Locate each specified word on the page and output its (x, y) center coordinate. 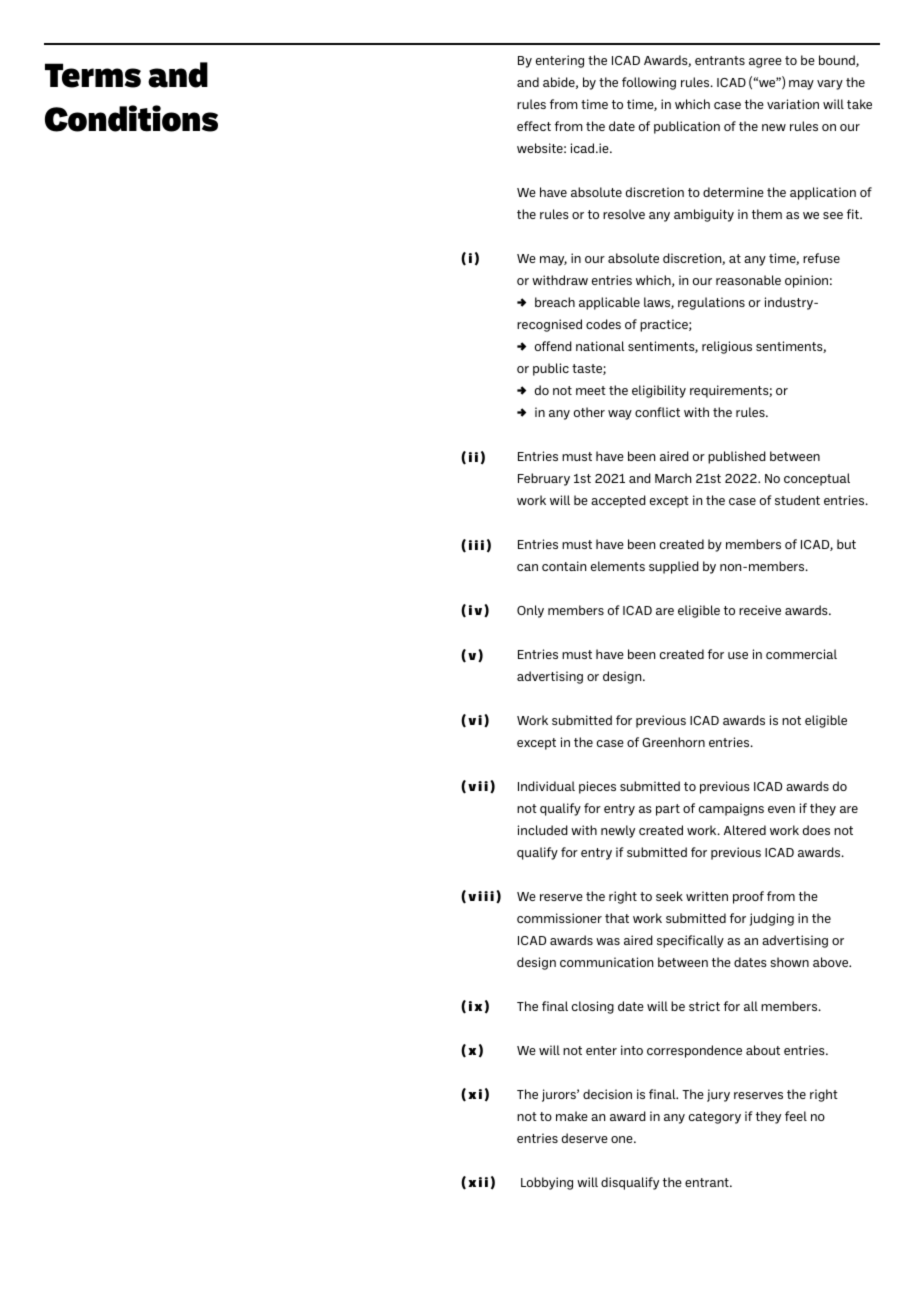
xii (478, 1182)
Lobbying (547, 1183)
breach (555, 302)
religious (727, 347)
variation (793, 104)
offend (553, 346)
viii (481, 896)
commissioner (559, 918)
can (527, 567)
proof (748, 897)
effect (534, 126)
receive (760, 610)
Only (530, 611)
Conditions (131, 118)
